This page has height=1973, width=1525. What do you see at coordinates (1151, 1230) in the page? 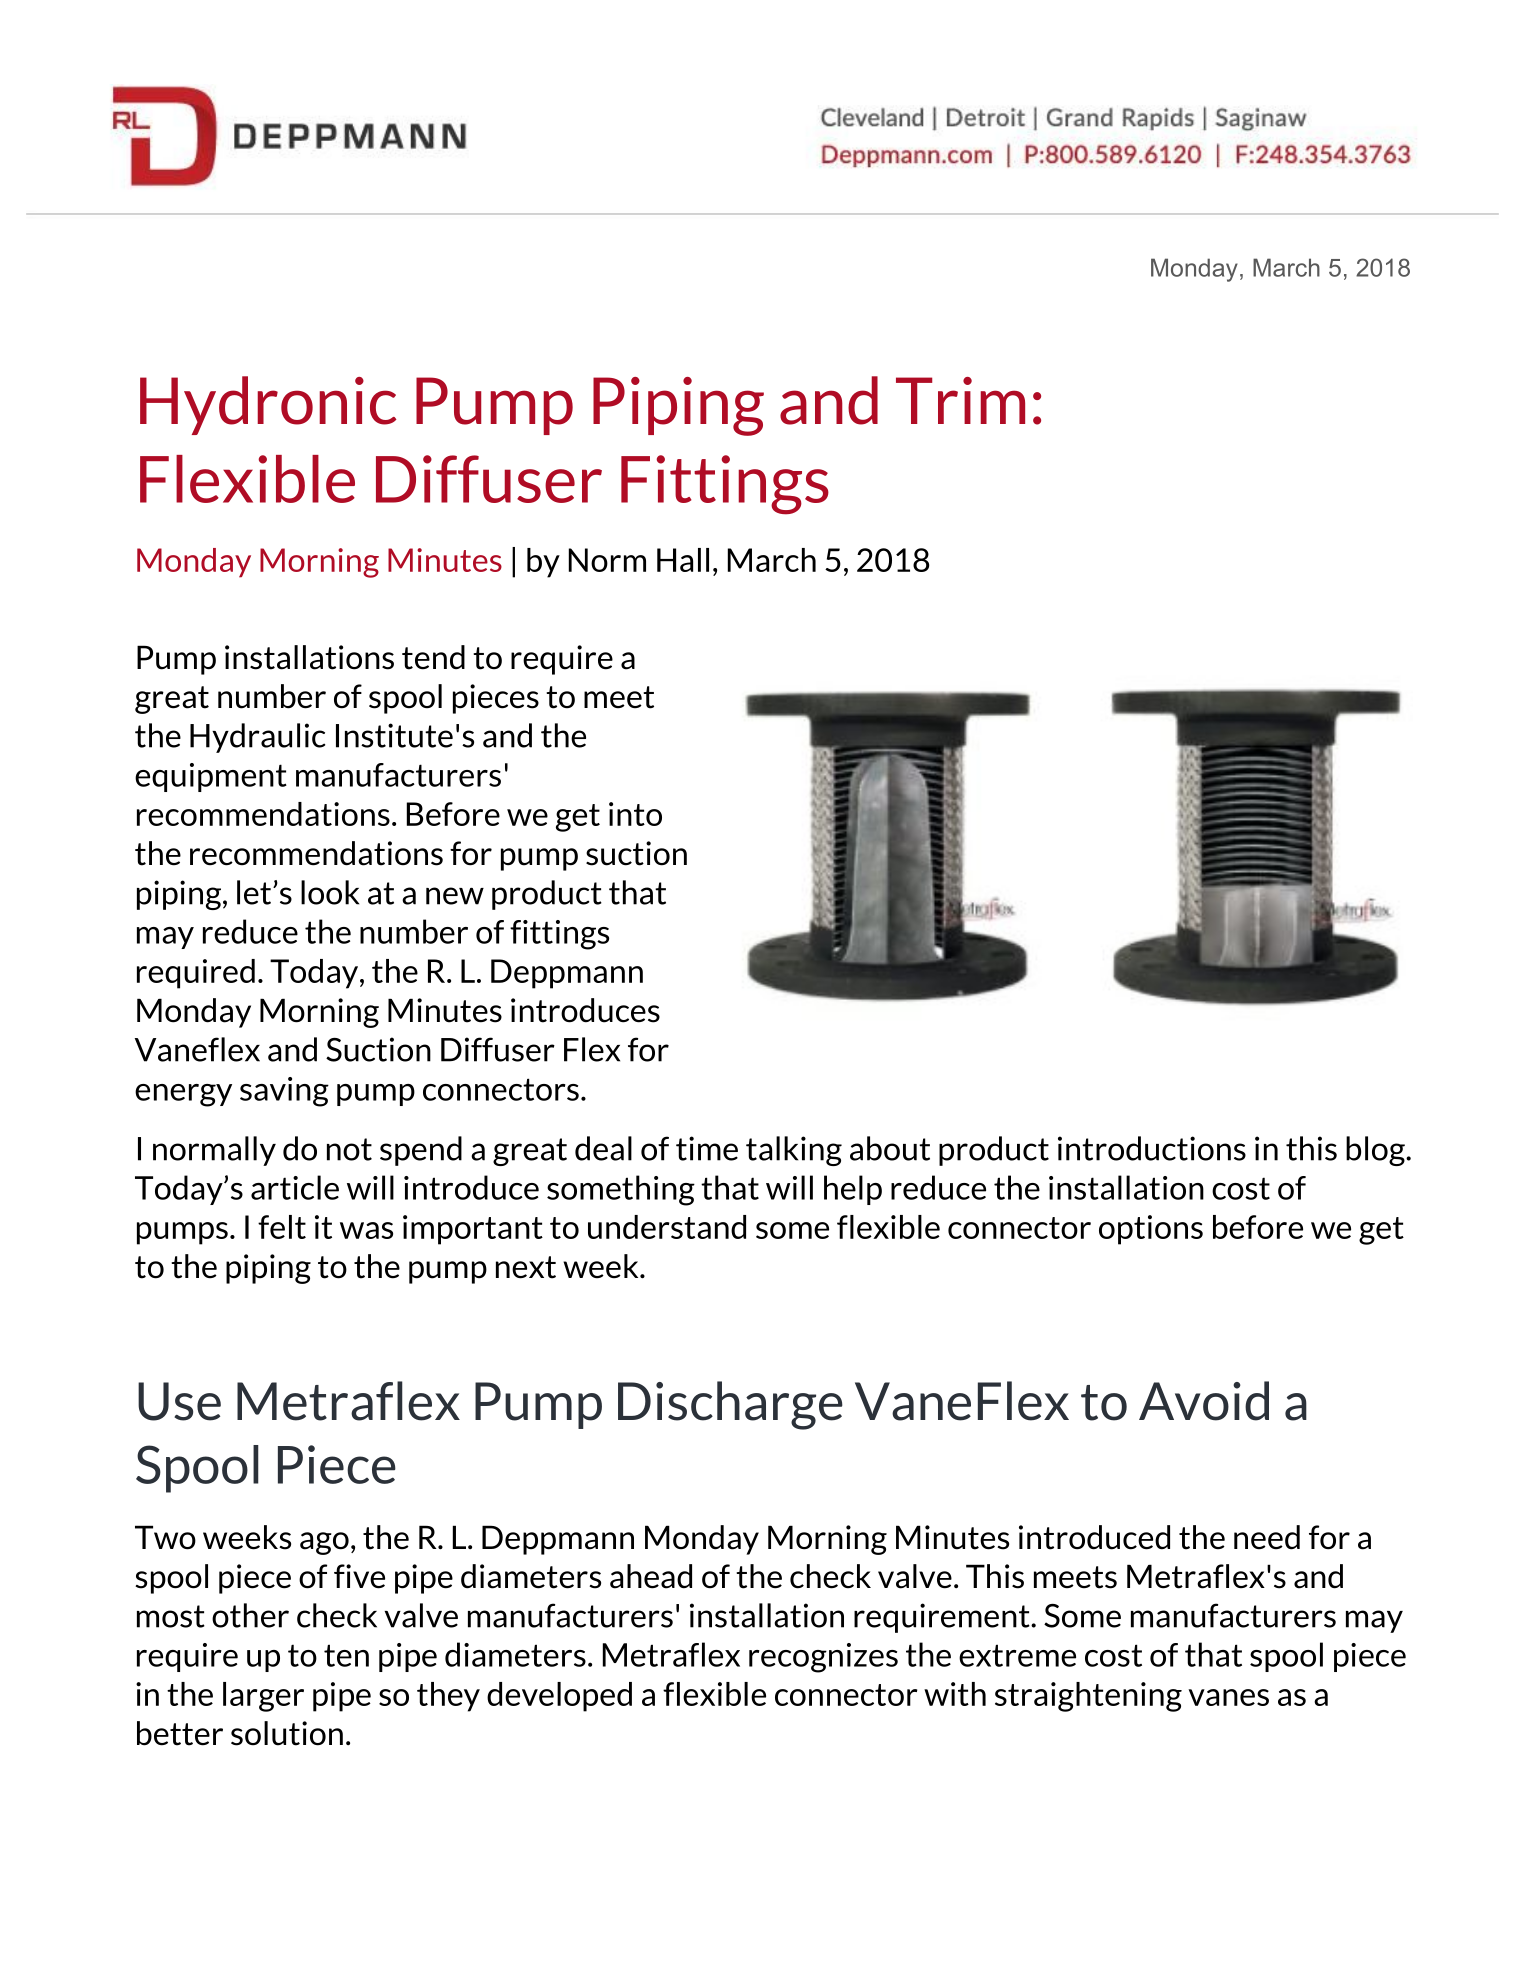
I see `options` at bounding box center [1151, 1230].
